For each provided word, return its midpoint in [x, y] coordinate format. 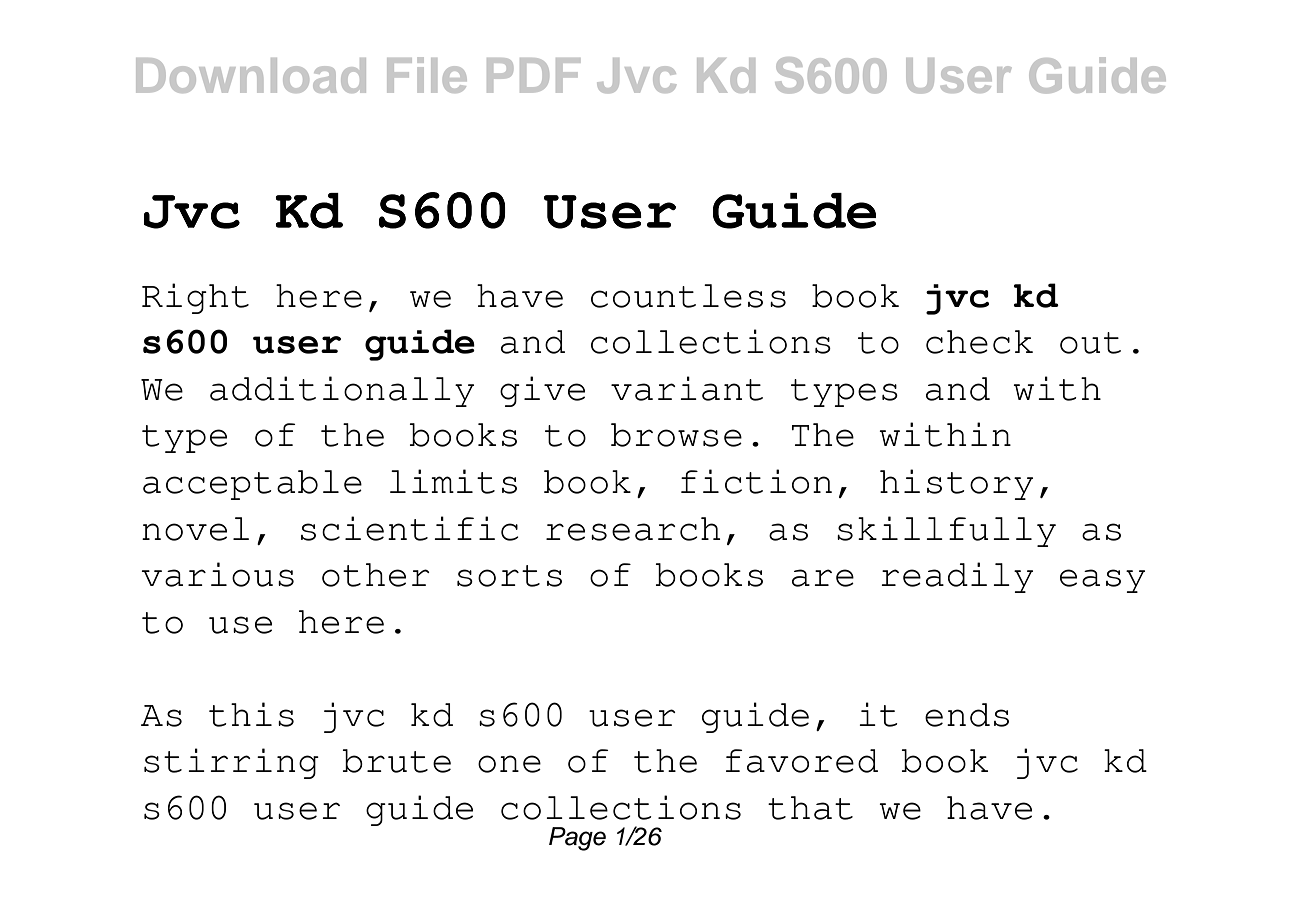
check [979, 342]
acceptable [252, 485]
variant [687, 388]
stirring [231, 763]
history [956, 484]
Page [577, 839]
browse [676, 435]
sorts [509, 576]
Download [251, 75]
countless [688, 296]
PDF [533, 75]
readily [957, 577]
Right [195, 298]
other [376, 575]
